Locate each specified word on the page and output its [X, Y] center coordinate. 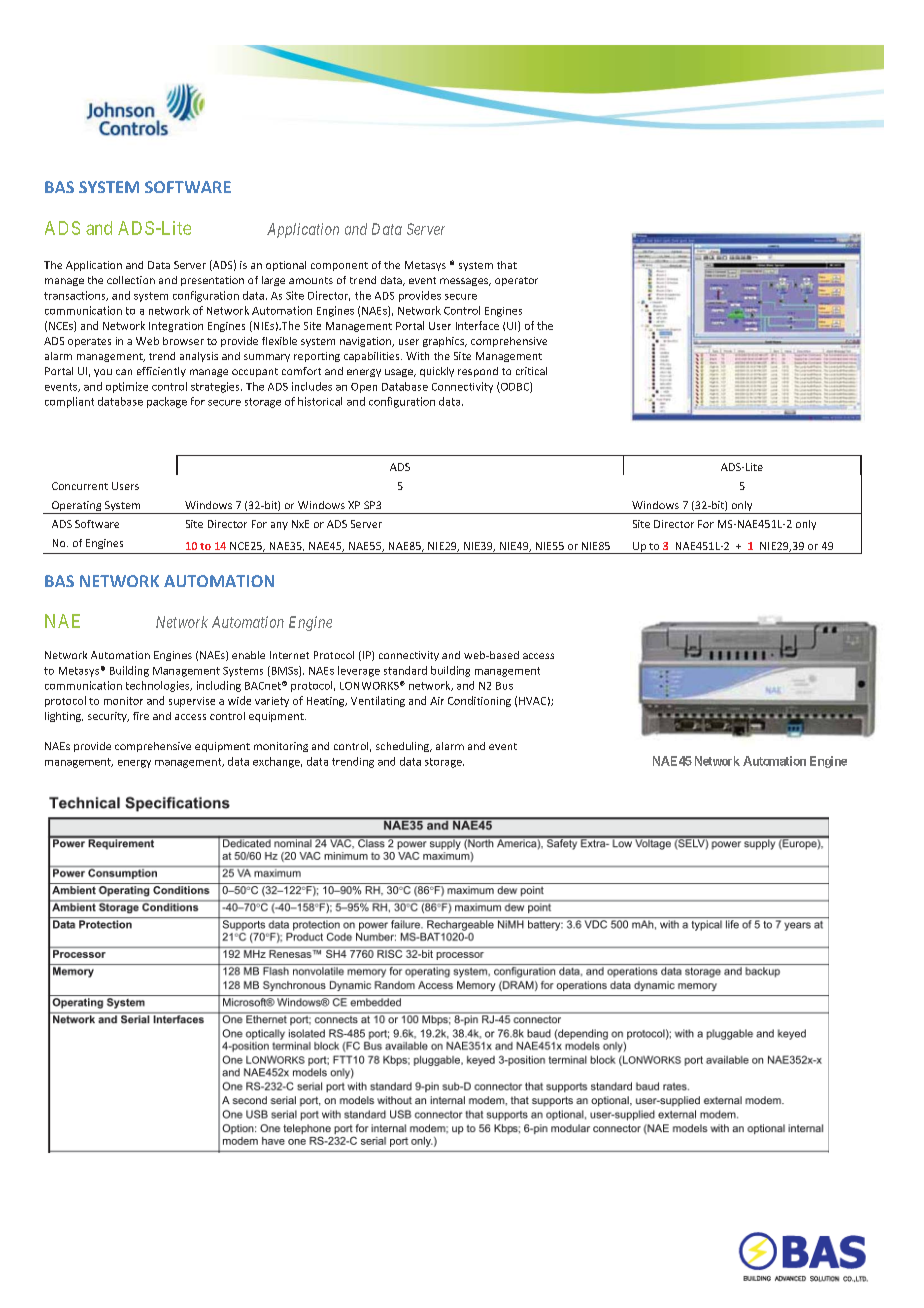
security [108, 717]
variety [272, 702]
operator [516, 281]
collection [131, 280]
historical [320, 401]
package [167, 402]
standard [405, 670]
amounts [311, 280]
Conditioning [479, 701]
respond [478, 372]
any [279, 526]
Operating [77, 507]
